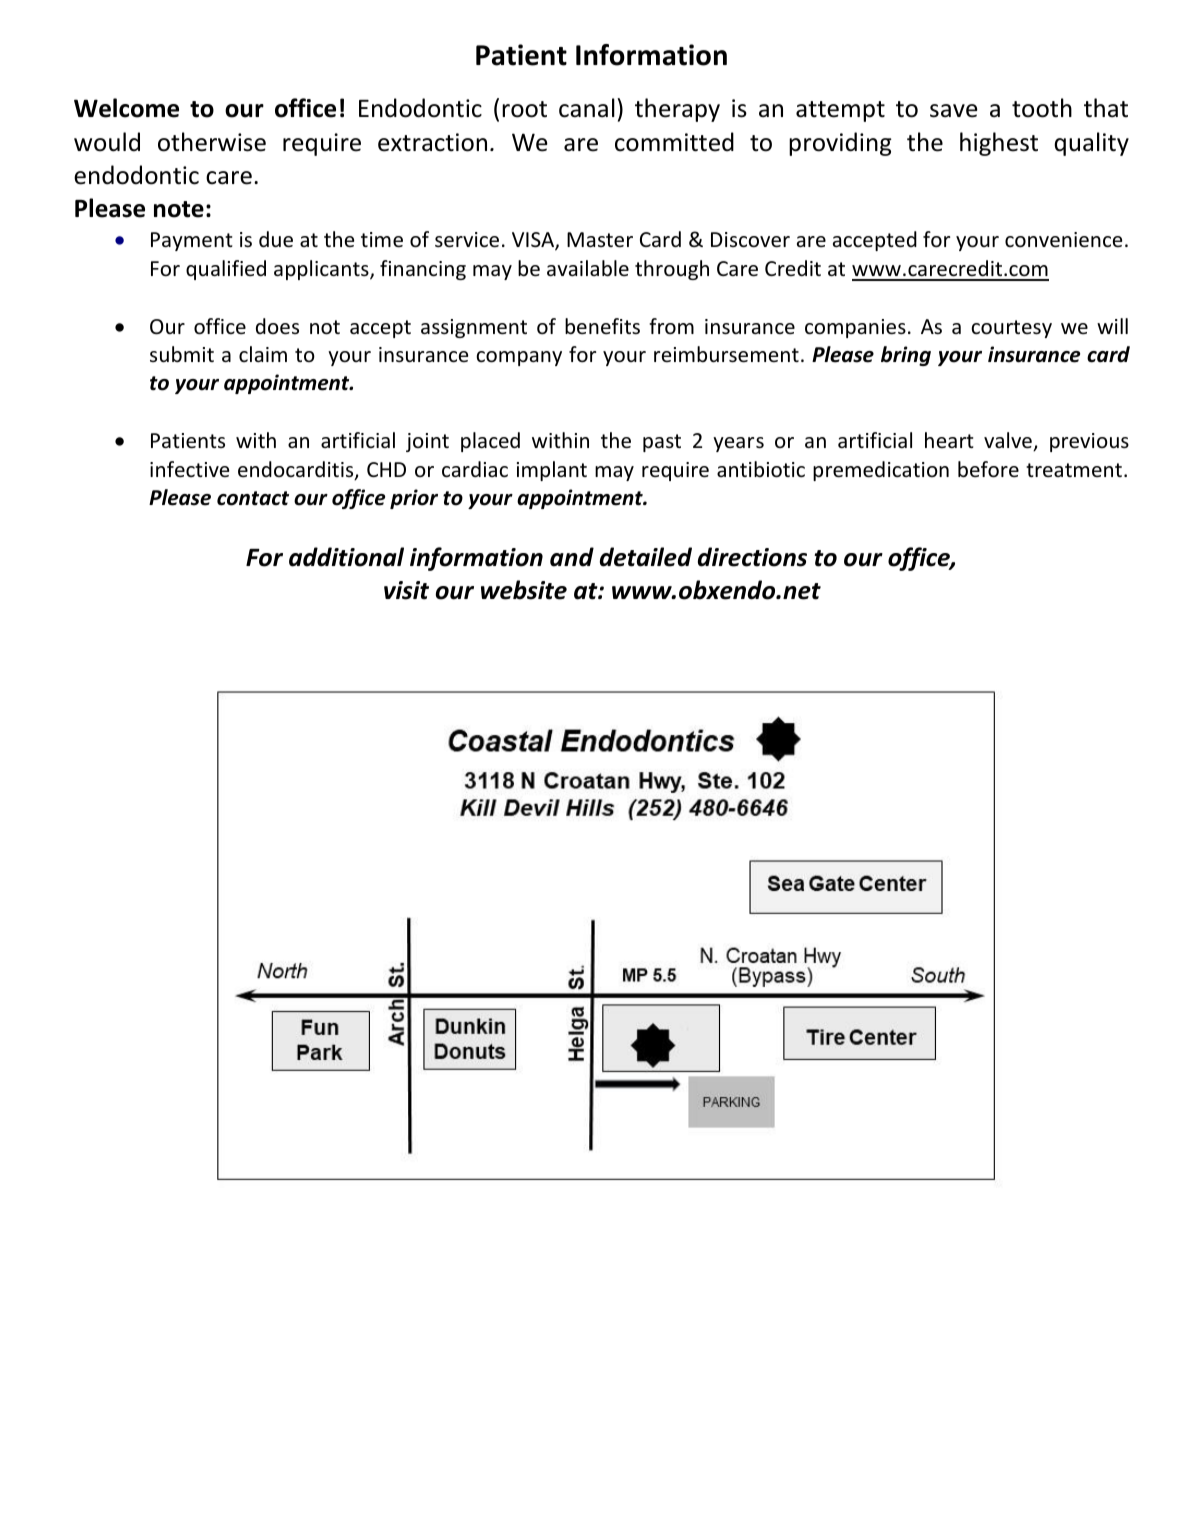 The width and height of the image is (1185, 1533). What do you see at coordinates (587, 108) in the image?
I see `canal` at bounding box center [587, 108].
